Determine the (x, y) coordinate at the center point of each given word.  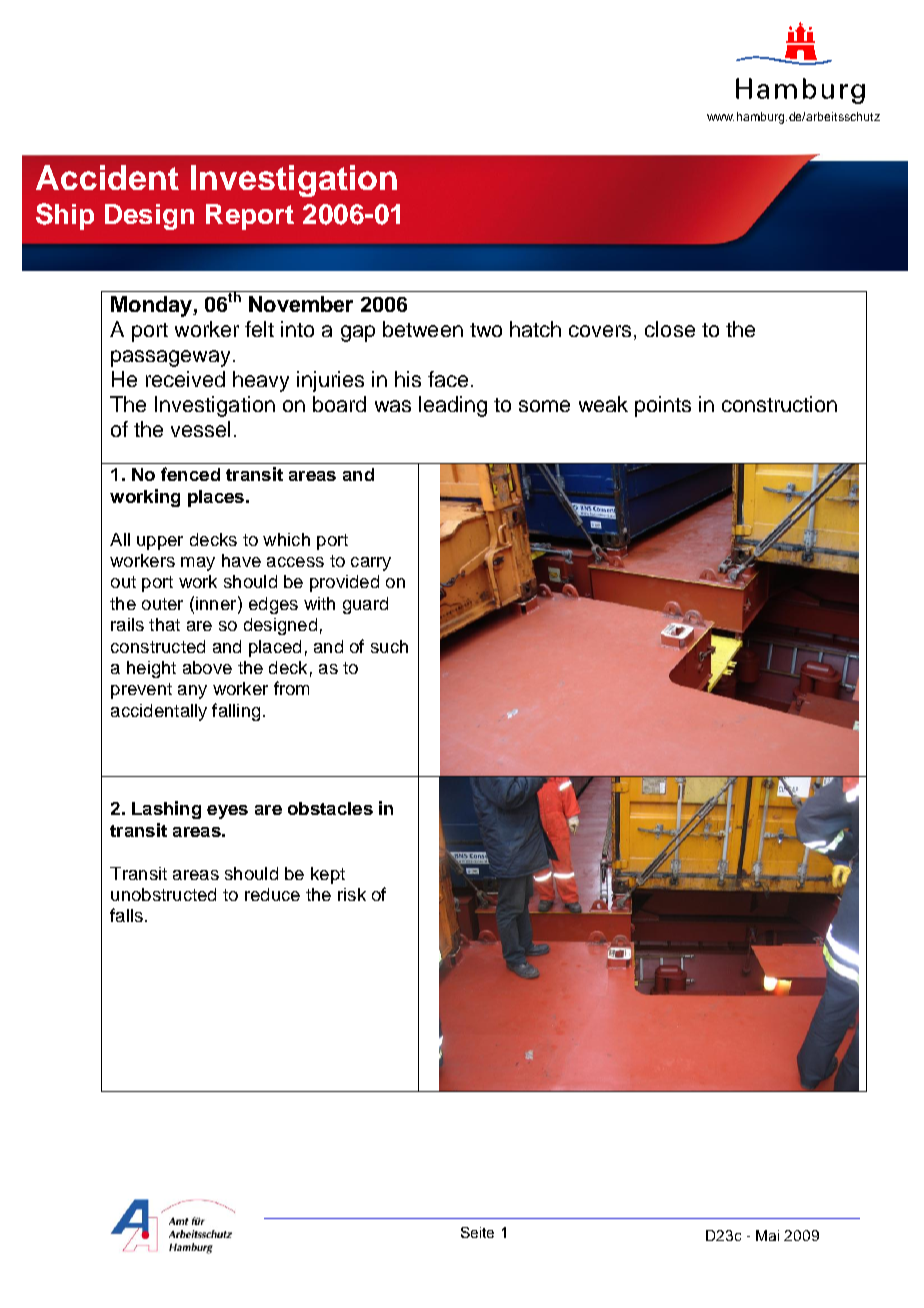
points (663, 406)
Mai (767, 1235)
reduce (272, 894)
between (423, 329)
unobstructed (163, 894)
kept (328, 875)
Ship (65, 216)
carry (371, 564)
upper (160, 543)
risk (352, 894)
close (670, 329)
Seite (477, 1232)
